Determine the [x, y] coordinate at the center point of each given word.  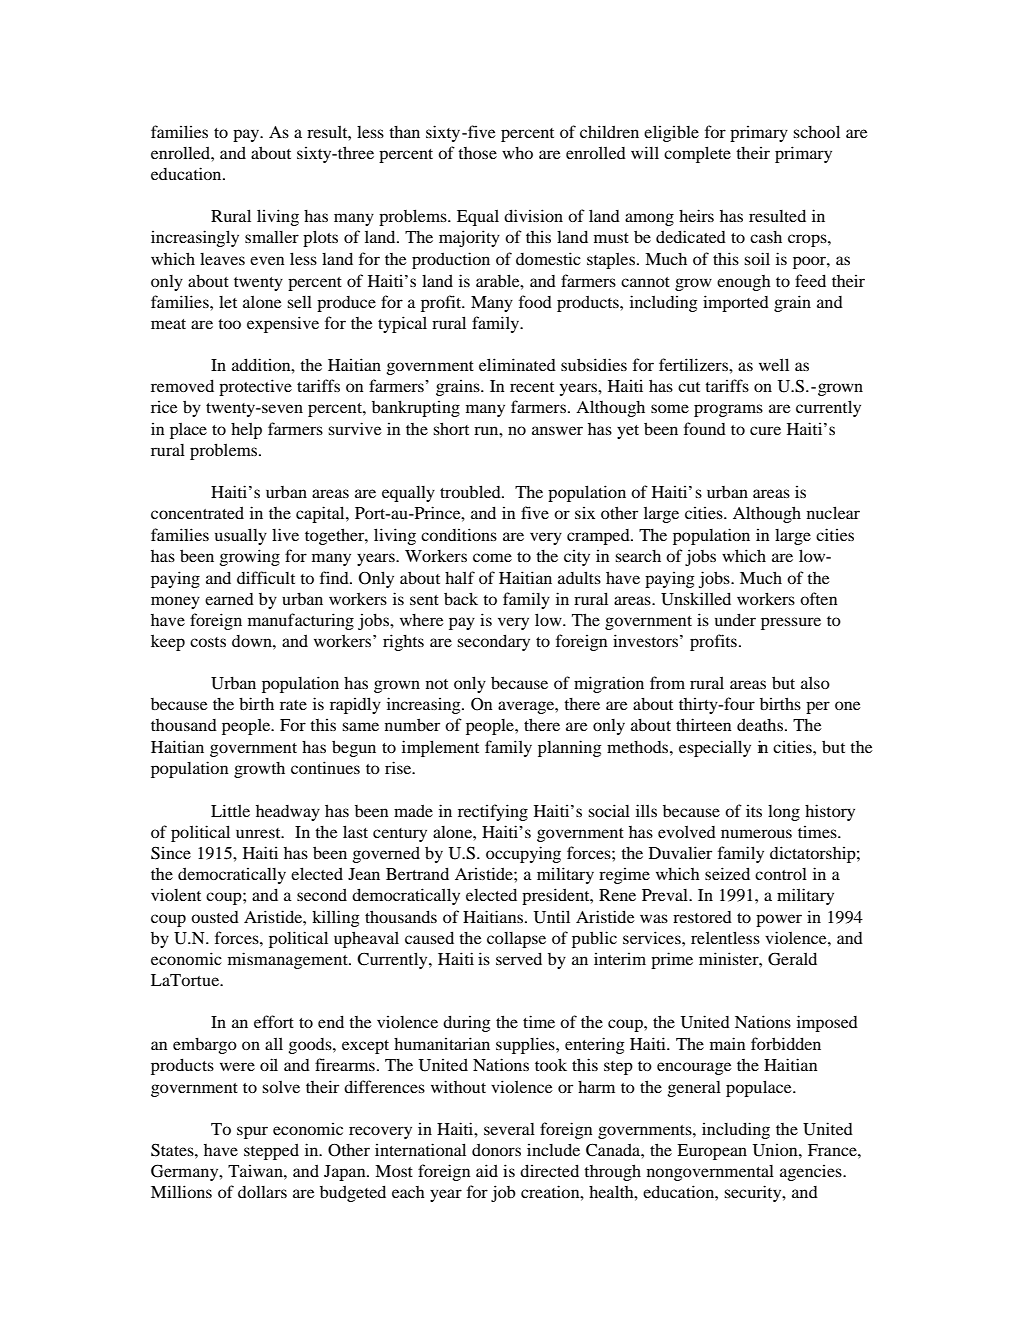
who [517, 153]
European [712, 1152]
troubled [471, 491]
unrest [259, 833]
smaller [272, 237]
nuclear [833, 512]
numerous [756, 833]
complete [697, 154]
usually [241, 536]
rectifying [493, 812]
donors [496, 1149]
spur [252, 1132]
